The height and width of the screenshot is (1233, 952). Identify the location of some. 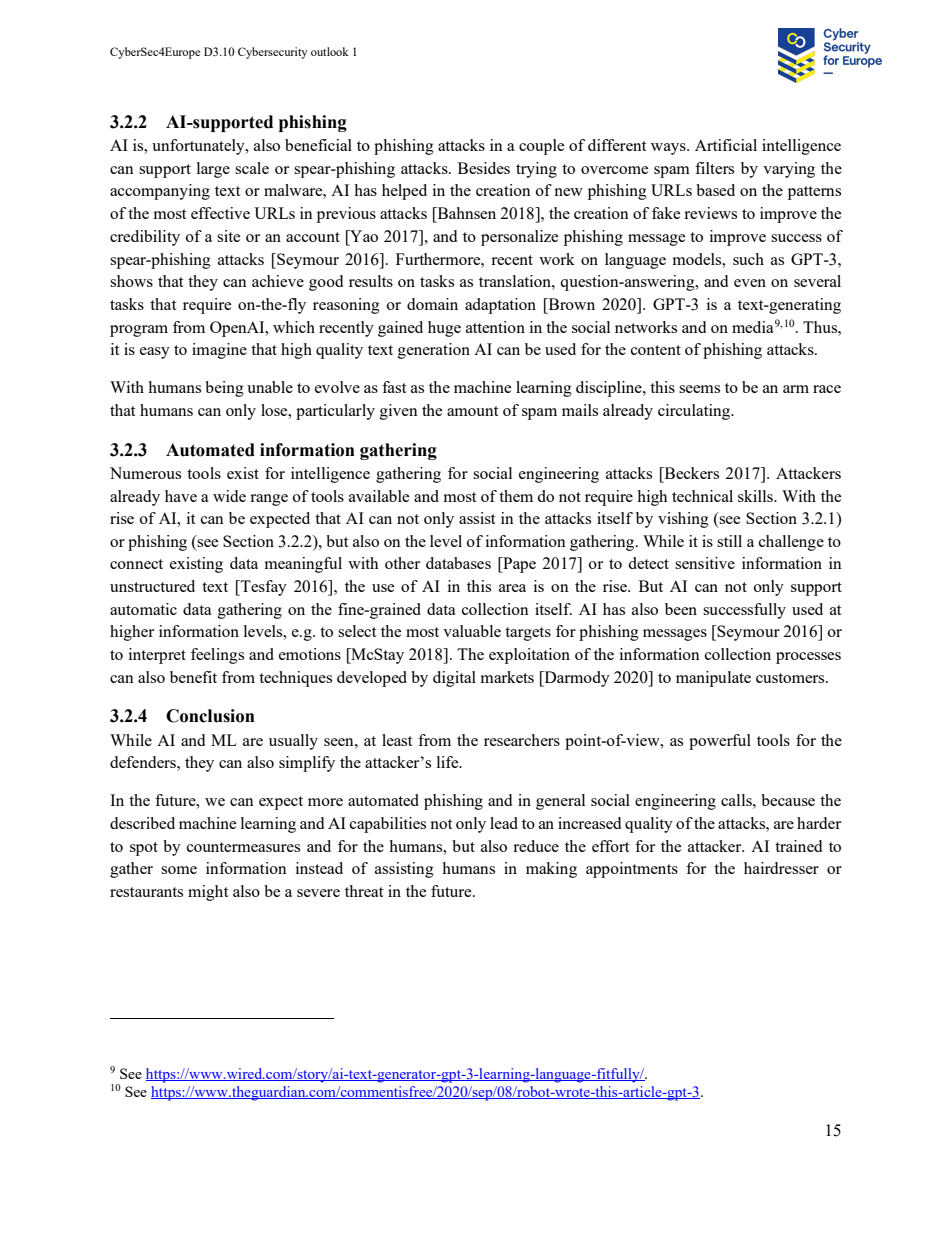
(179, 870).
